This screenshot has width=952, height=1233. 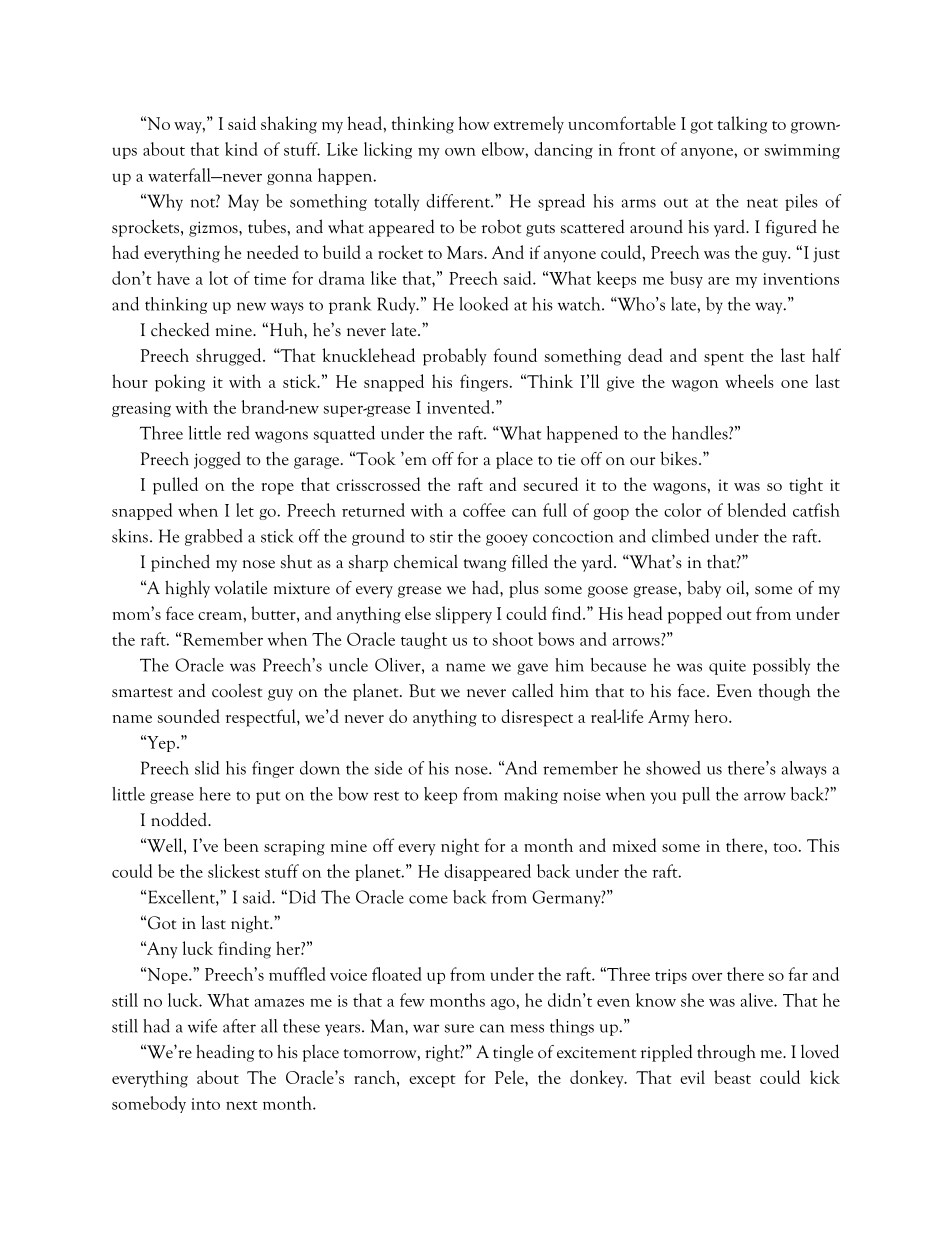 What do you see at coordinates (742, 125) in the screenshot?
I see `talking` at bounding box center [742, 125].
